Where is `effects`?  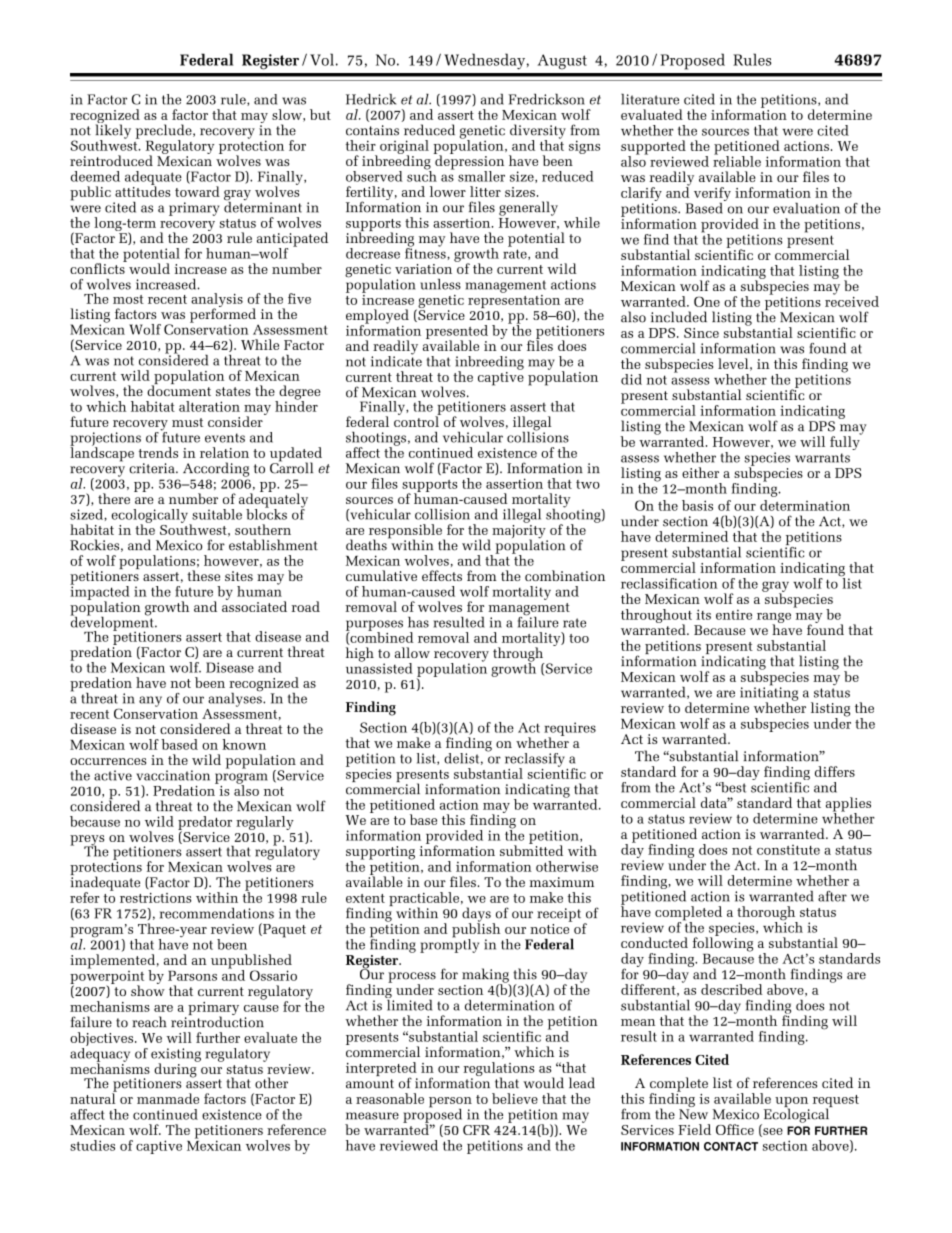
effects is located at coordinates (442, 575).
